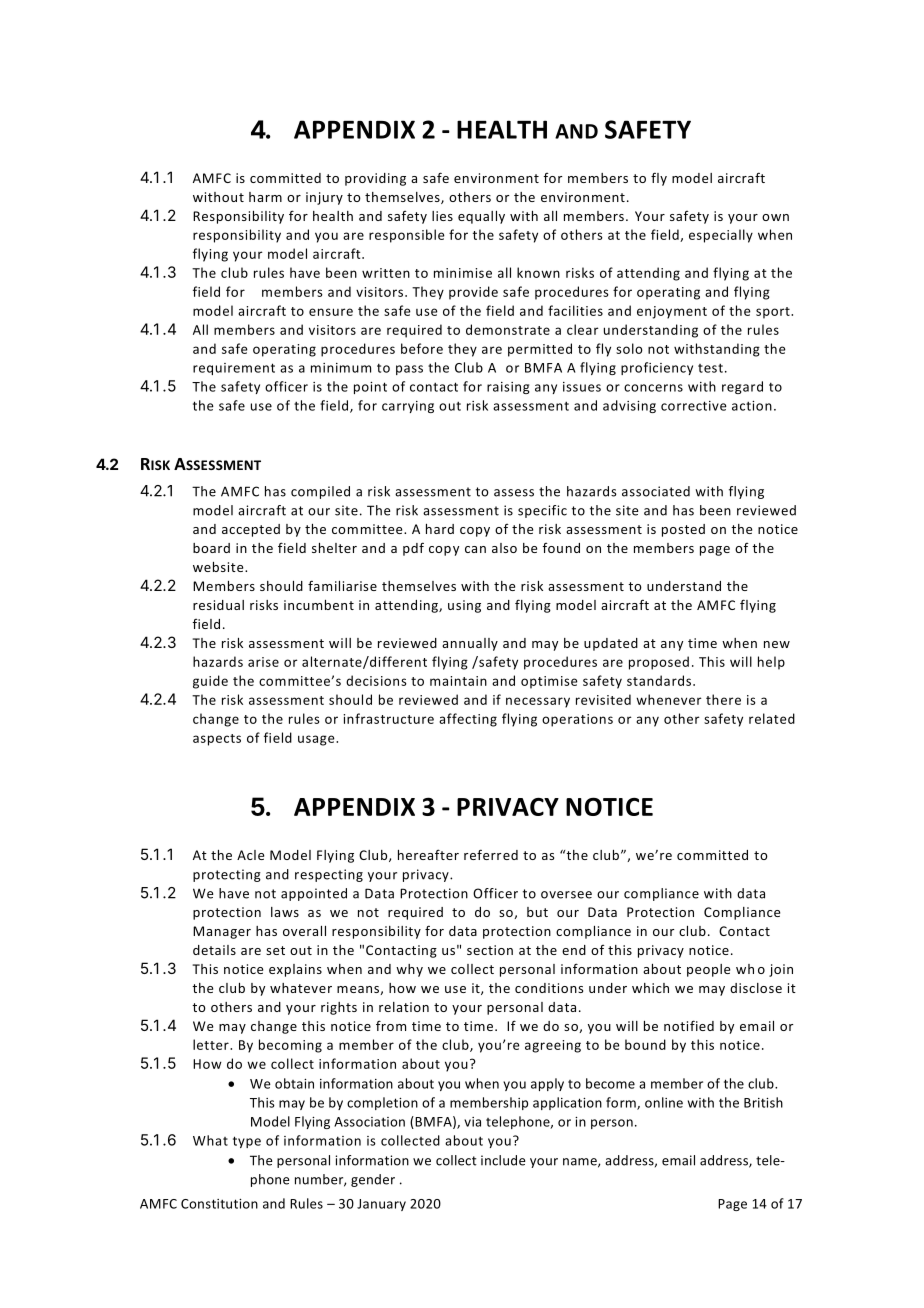 Image resolution: width=924 pixels, height=1308 pixels. I want to click on people, so click(708, 970).
